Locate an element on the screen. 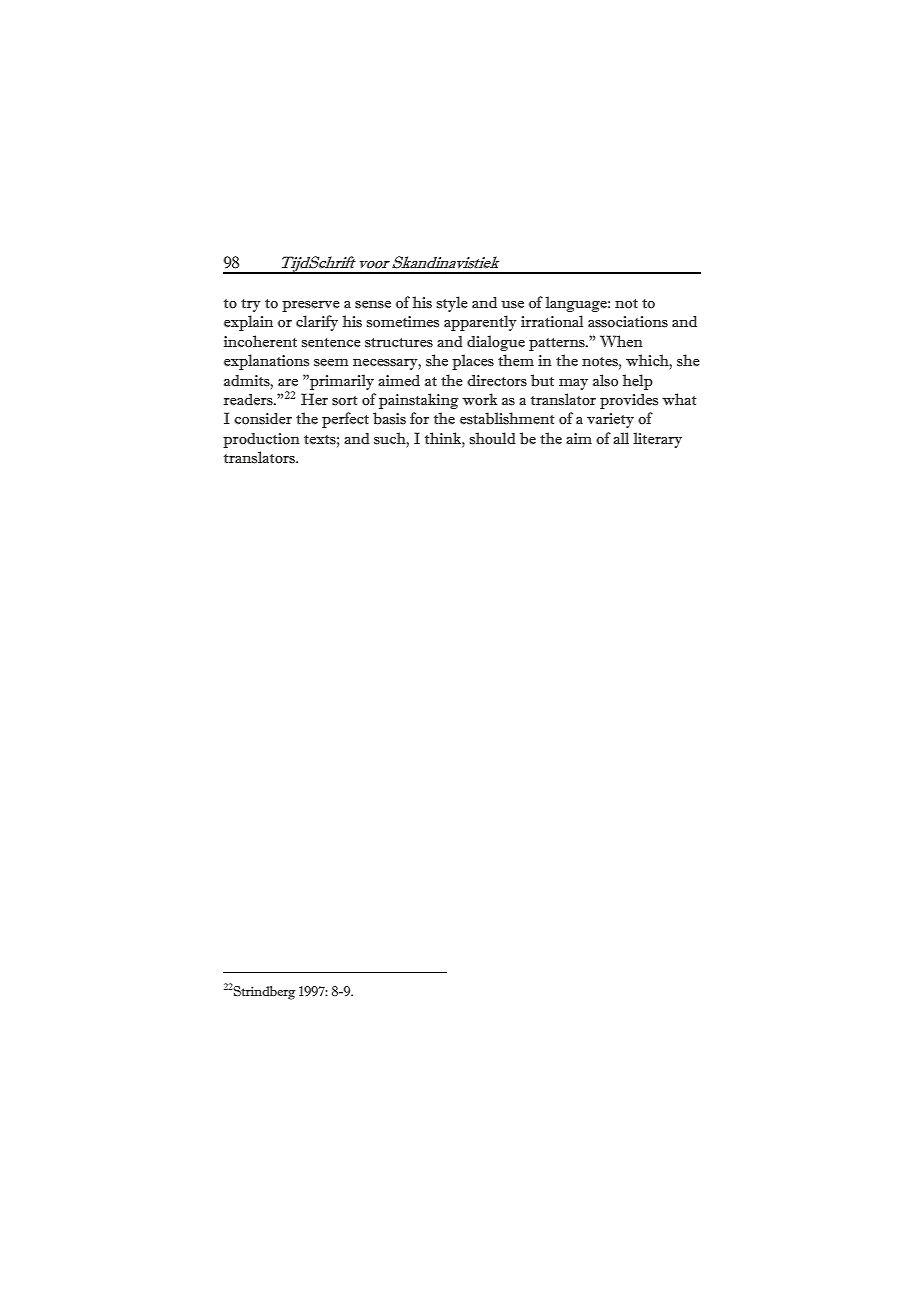 The height and width of the screenshot is (1308, 924). preserve is located at coordinates (311, 306).
